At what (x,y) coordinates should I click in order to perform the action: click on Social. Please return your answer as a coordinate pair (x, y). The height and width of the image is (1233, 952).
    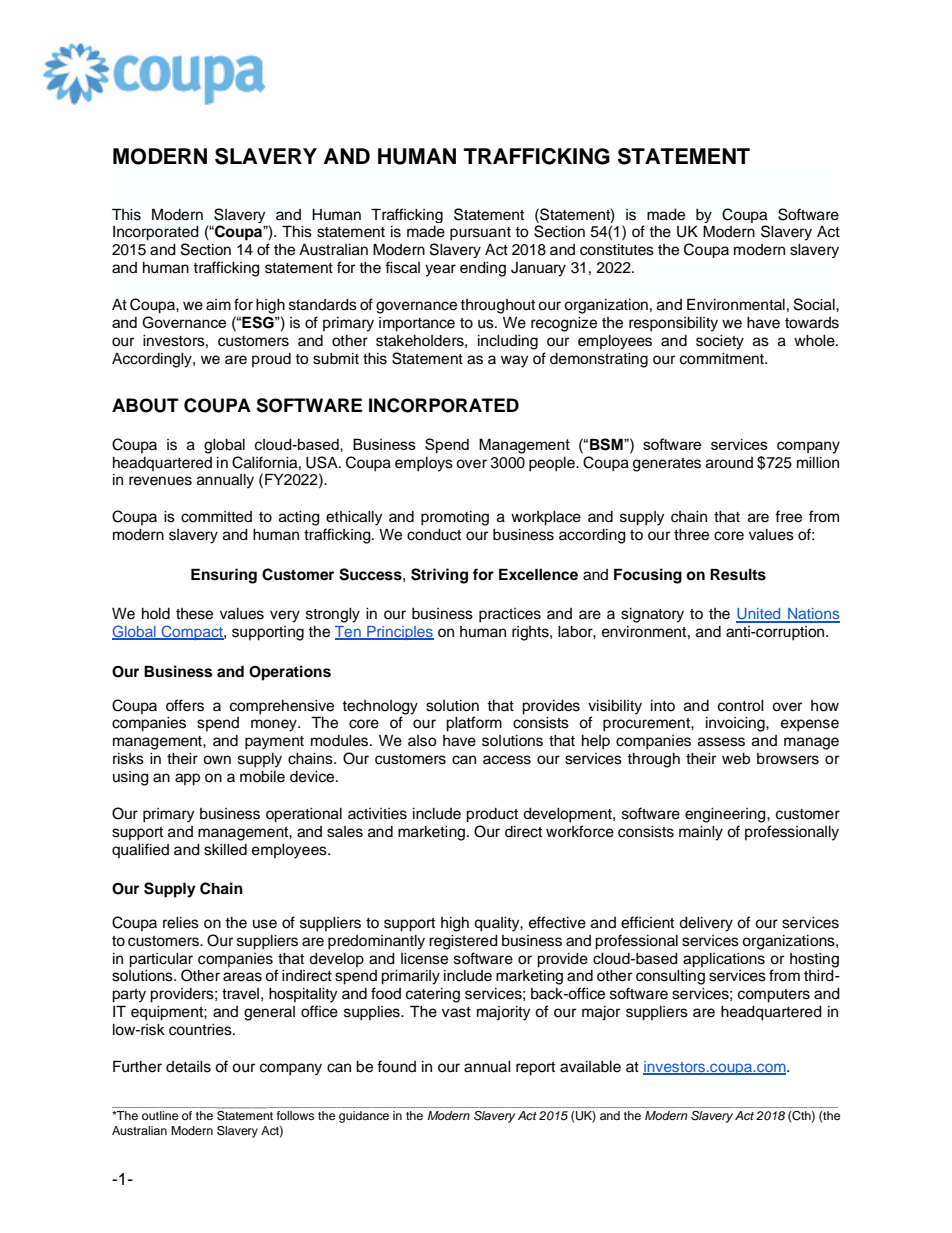
    Looking at the image, I should click on (815, 304).
